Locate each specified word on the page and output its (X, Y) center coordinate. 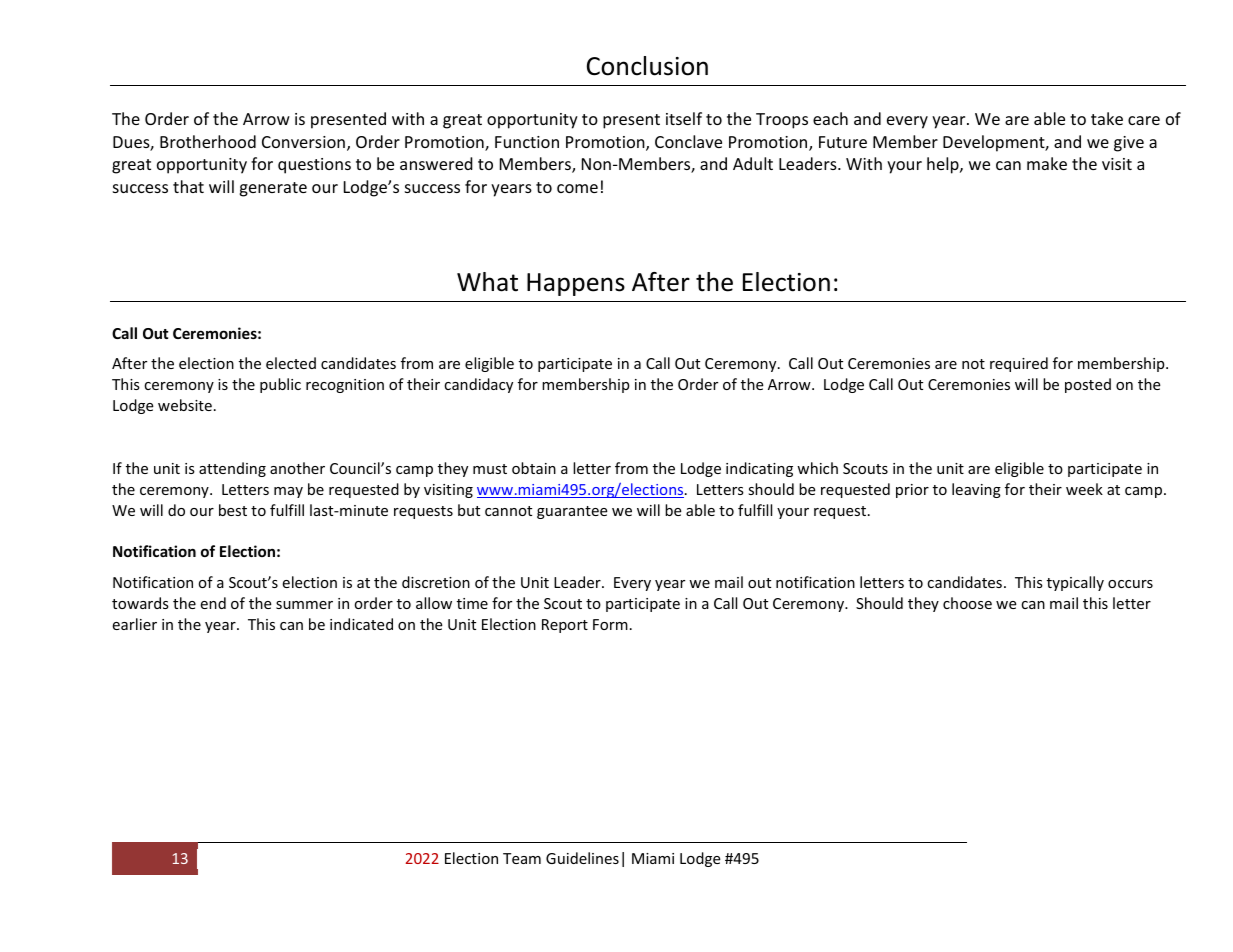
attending (232, 469)
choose (967, 603)
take (1107, 118)
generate (273, 189)
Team (522, 858)
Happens (576, 284)
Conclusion (647, 66)
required (1019, 364)
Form (610, 624)
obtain (534, 468)
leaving (976, 490)
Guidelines (582, 858)
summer (304, 605)
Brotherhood (208, 141)
